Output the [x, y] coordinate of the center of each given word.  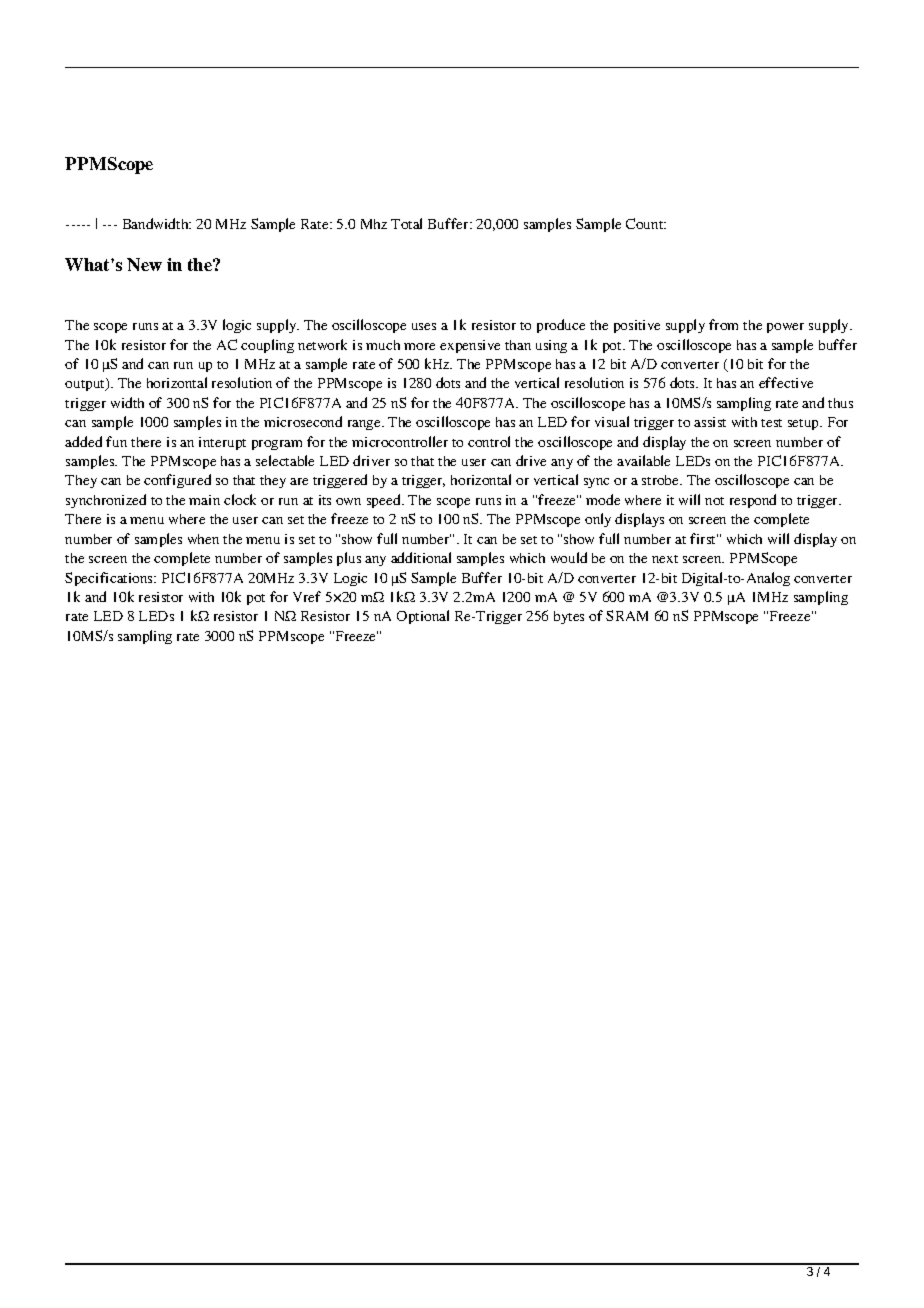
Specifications [110, 579]
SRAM [627, 615]
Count [646, 223]
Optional [423, 617]
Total [406, 223]
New [144, 264]
